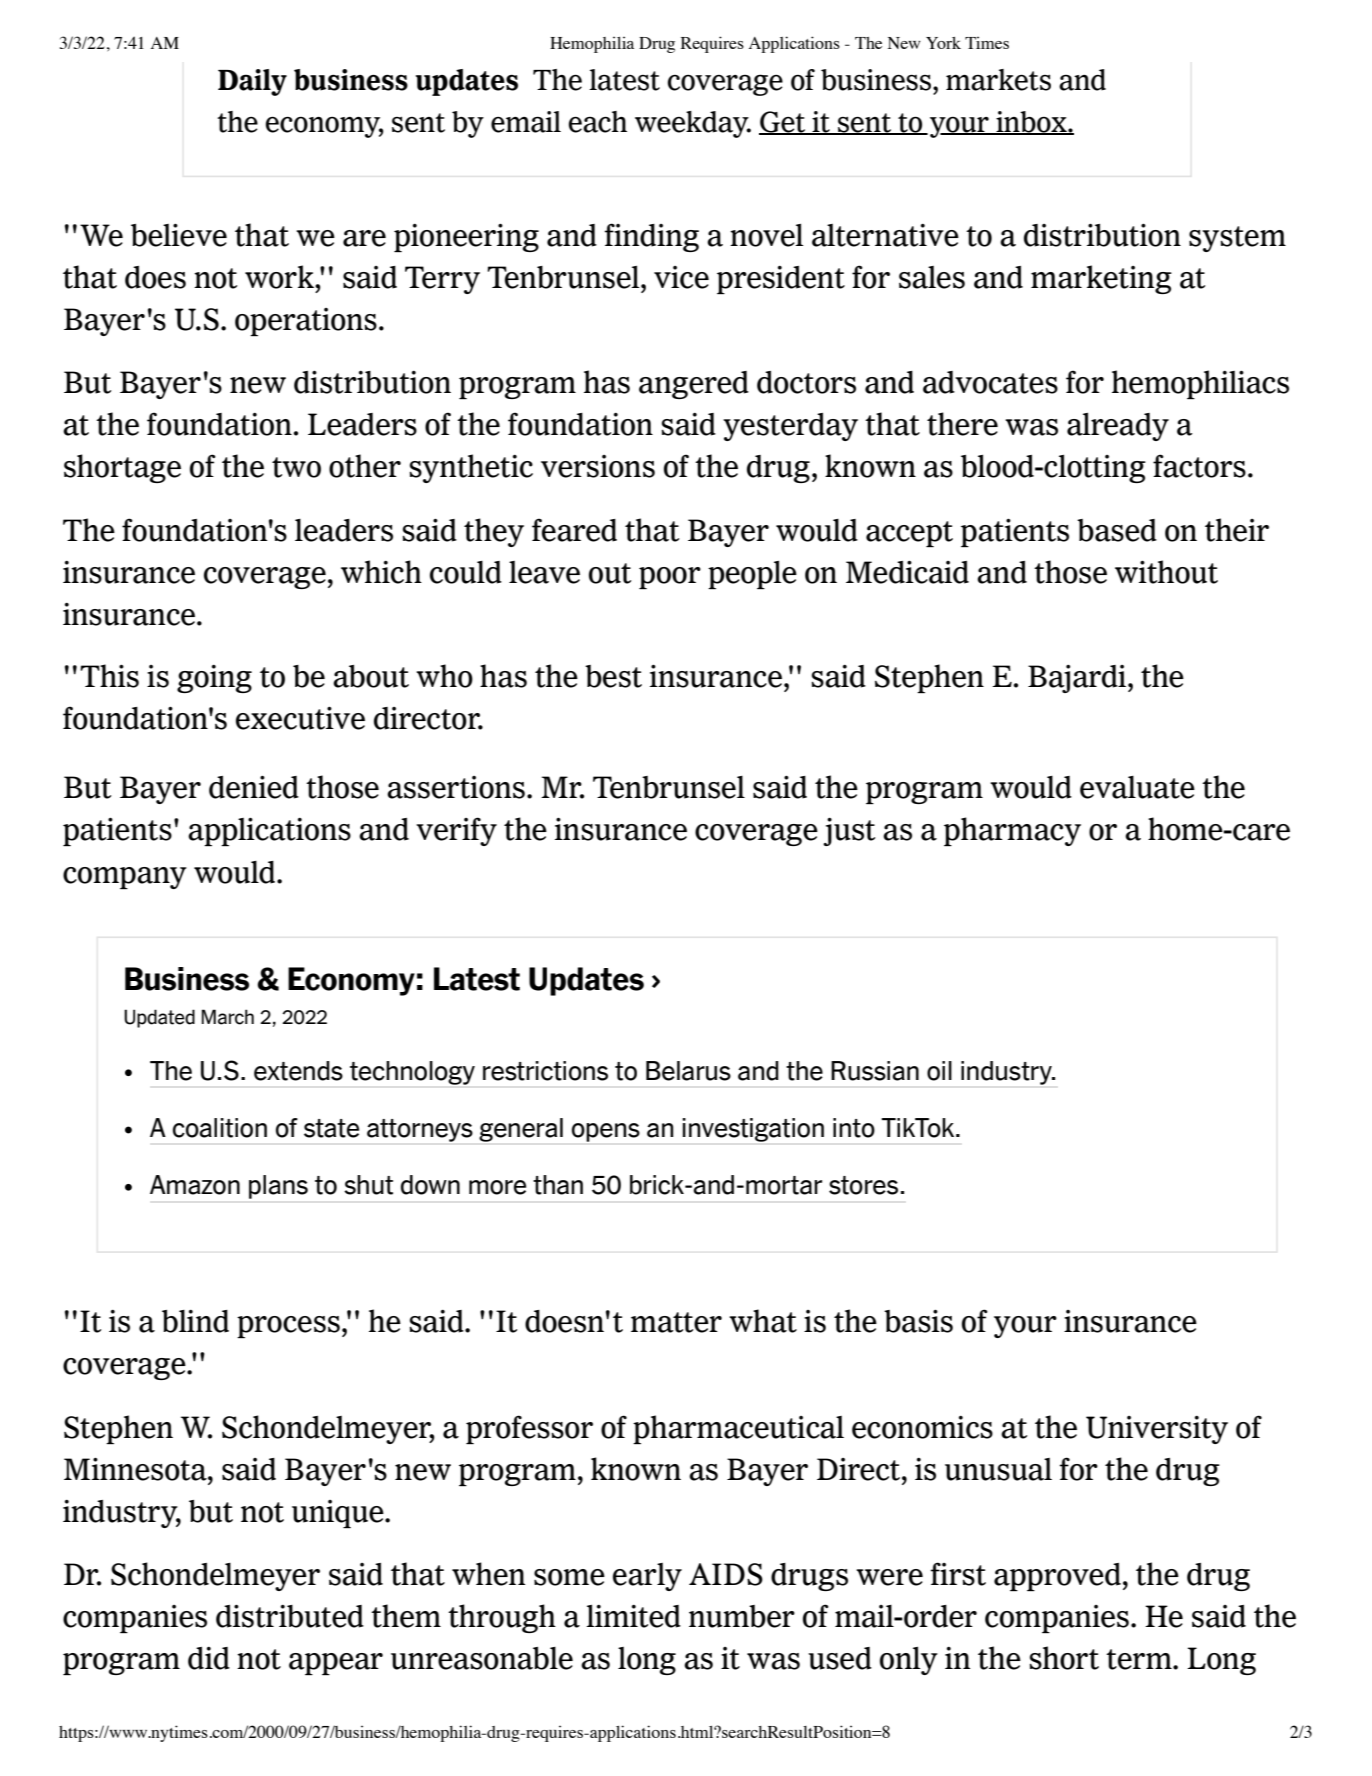 The image size is (1372, 1776). I want to click on Belarus, so click(688, 1071).
